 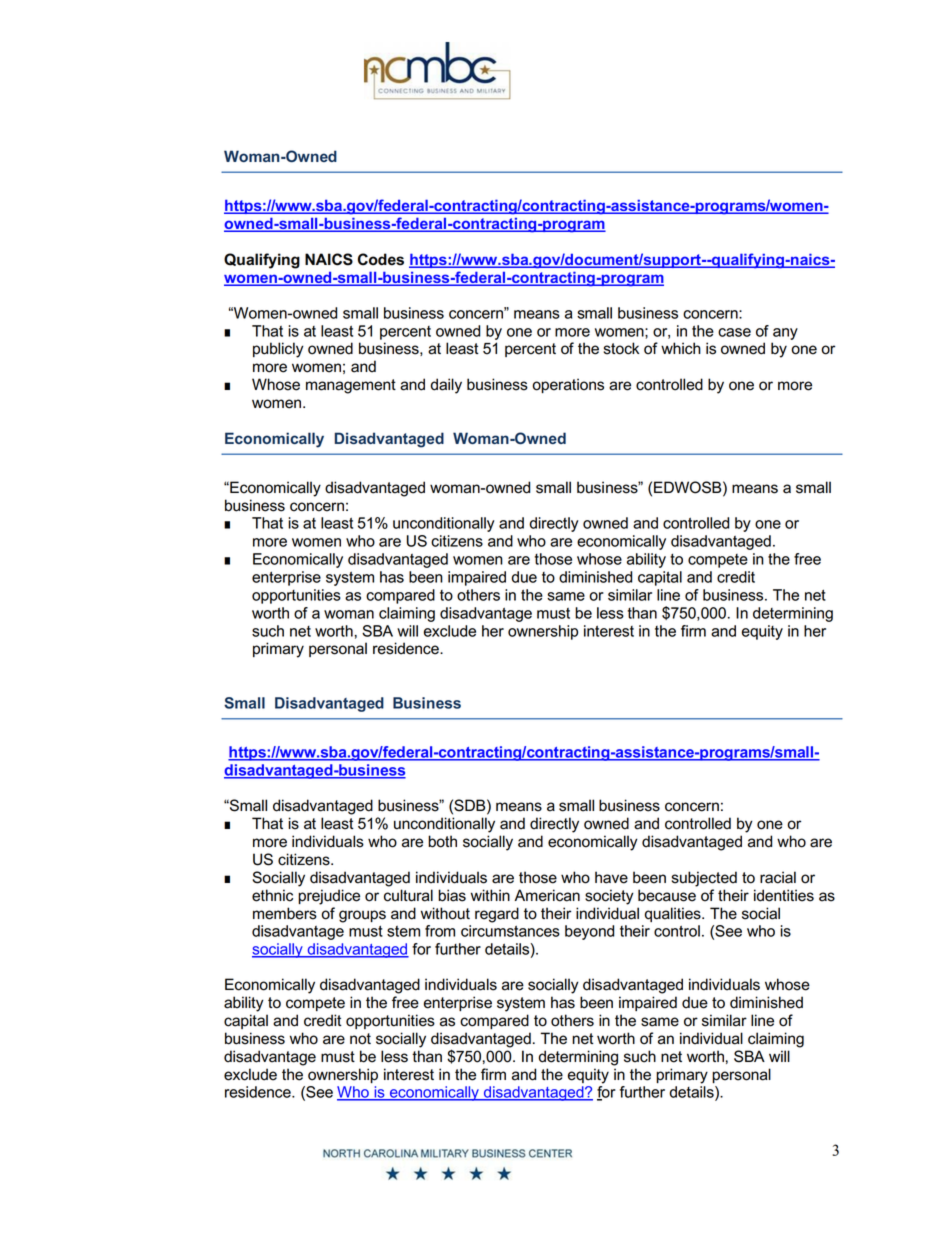 What do you see at coordinates (621, 348) in the image?
I see `stock` at bounding box center [621, 348].
